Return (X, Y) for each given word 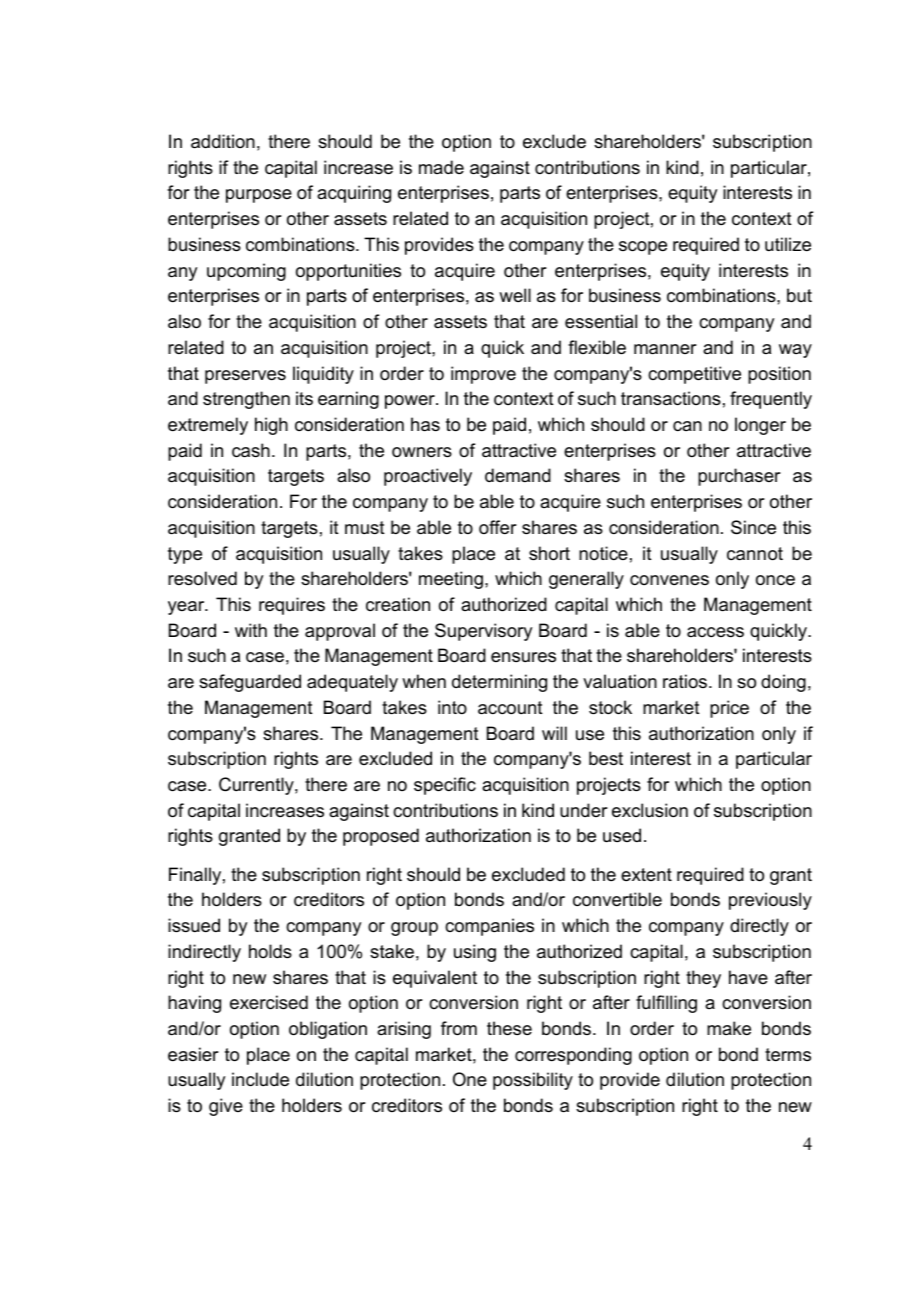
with (251, 630)
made (441, 167)
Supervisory (483, 632)
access (715, 632)
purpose (259, 196)
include (260, 1079)
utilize (788, 244)
